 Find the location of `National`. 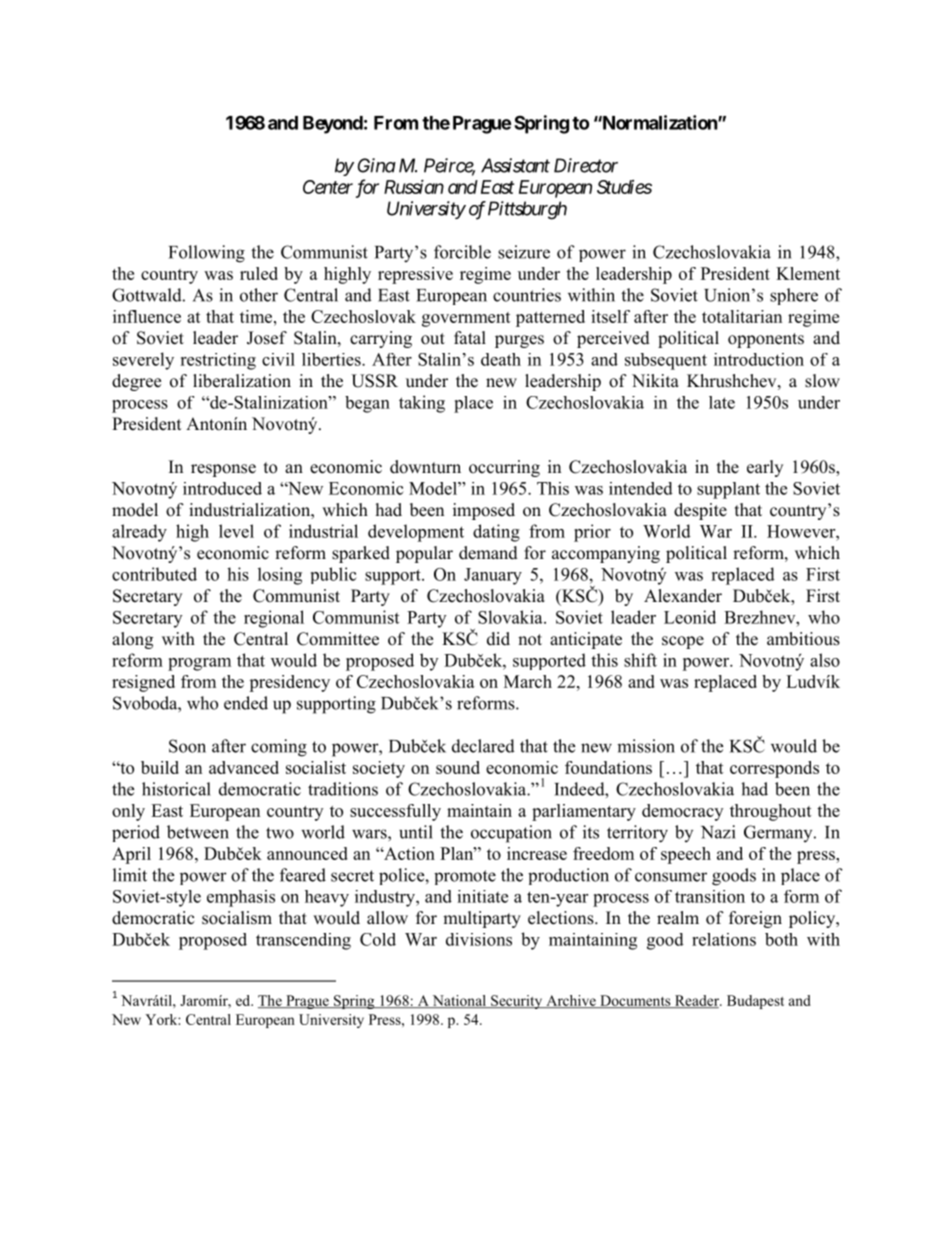

National is located at coordinates (459, 1001).
